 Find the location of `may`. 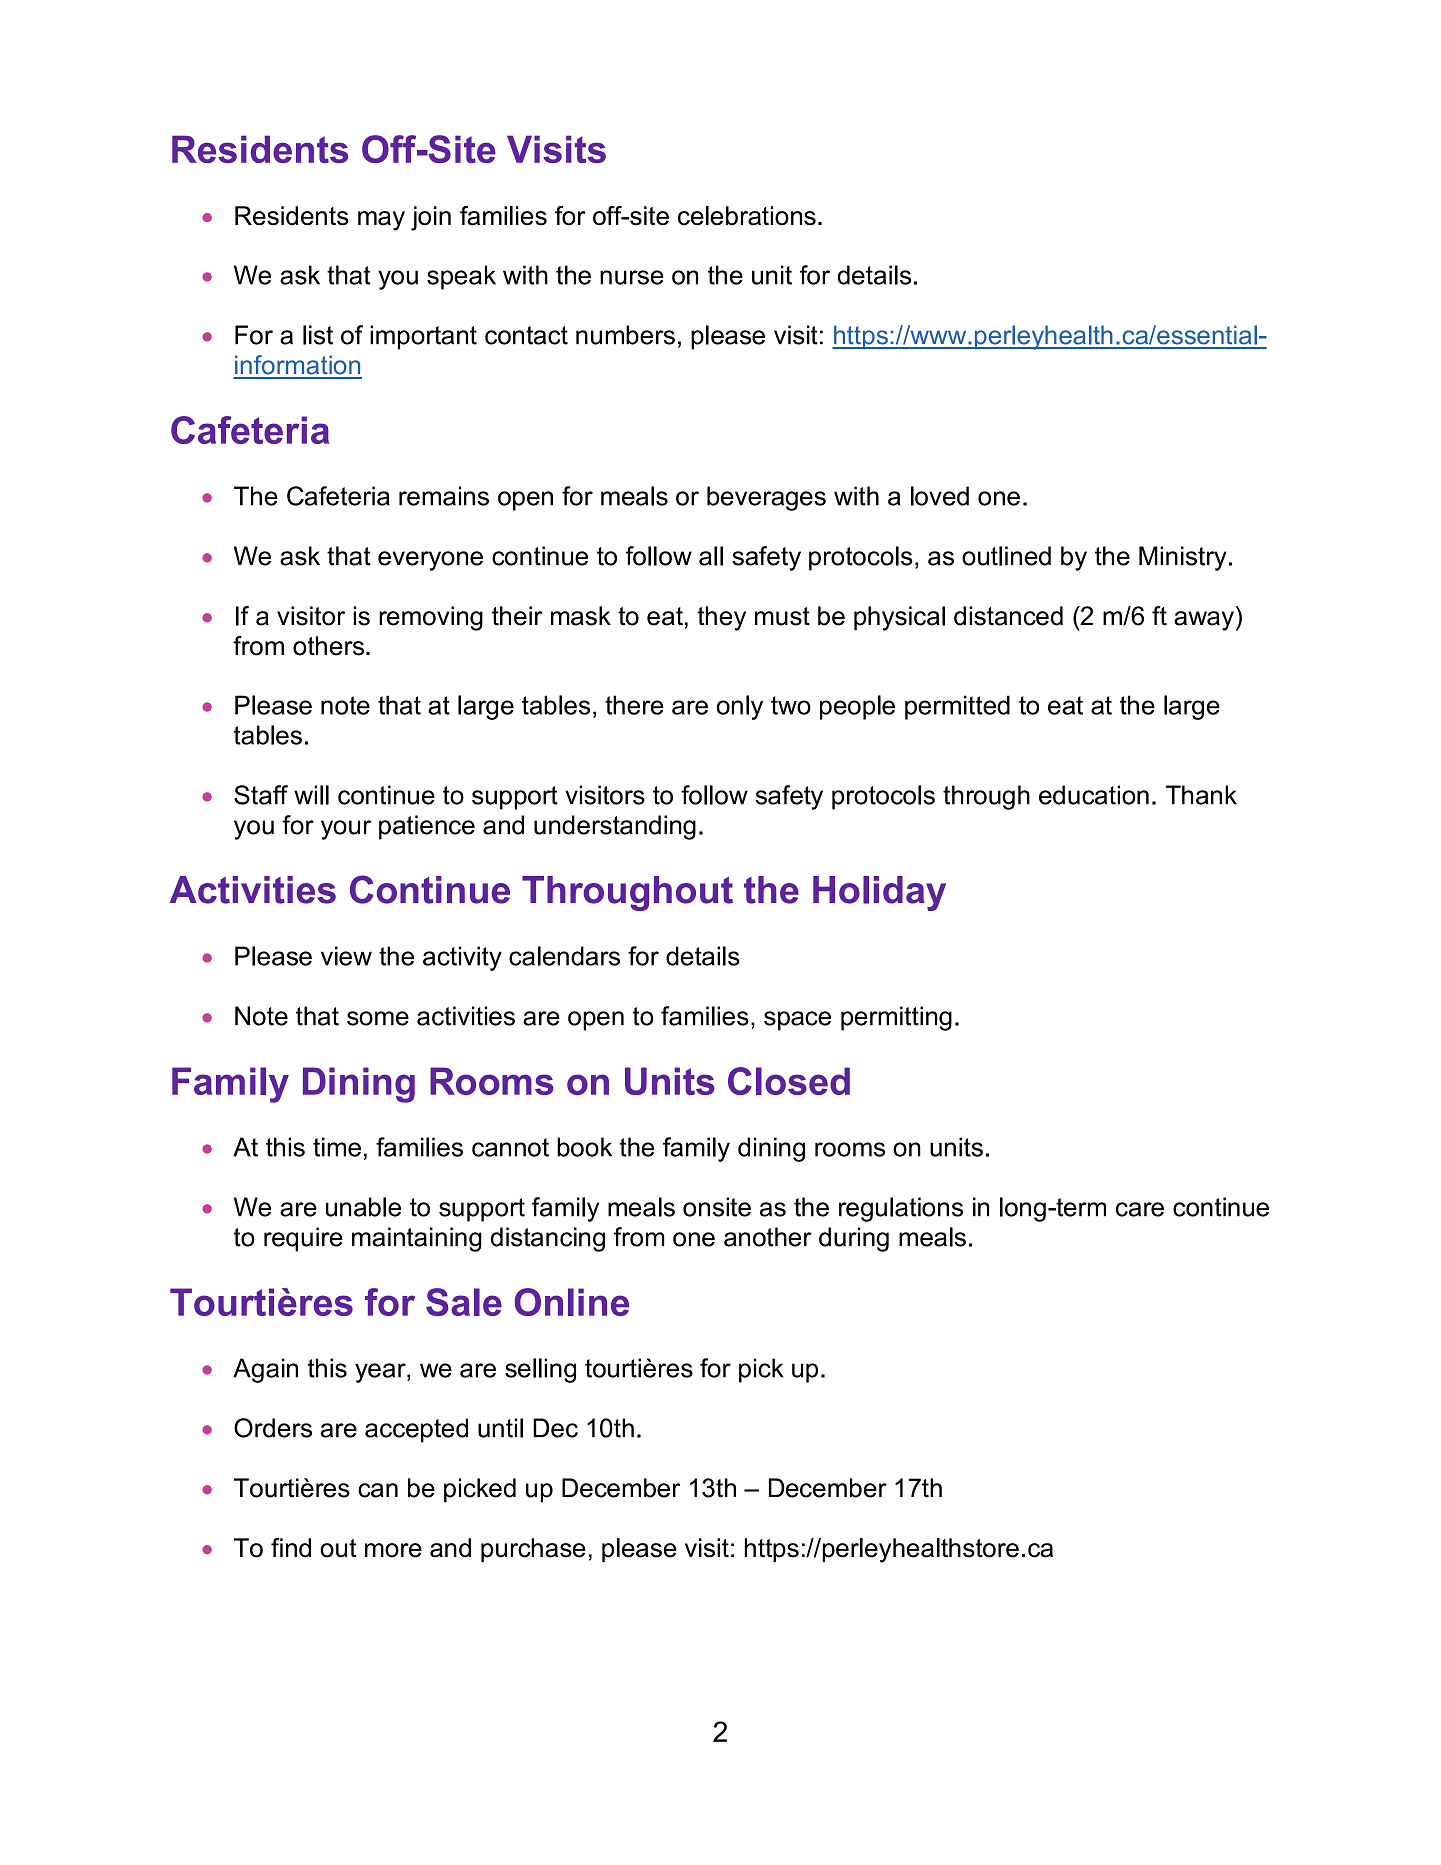

may is located at coordinates (381, 221).
